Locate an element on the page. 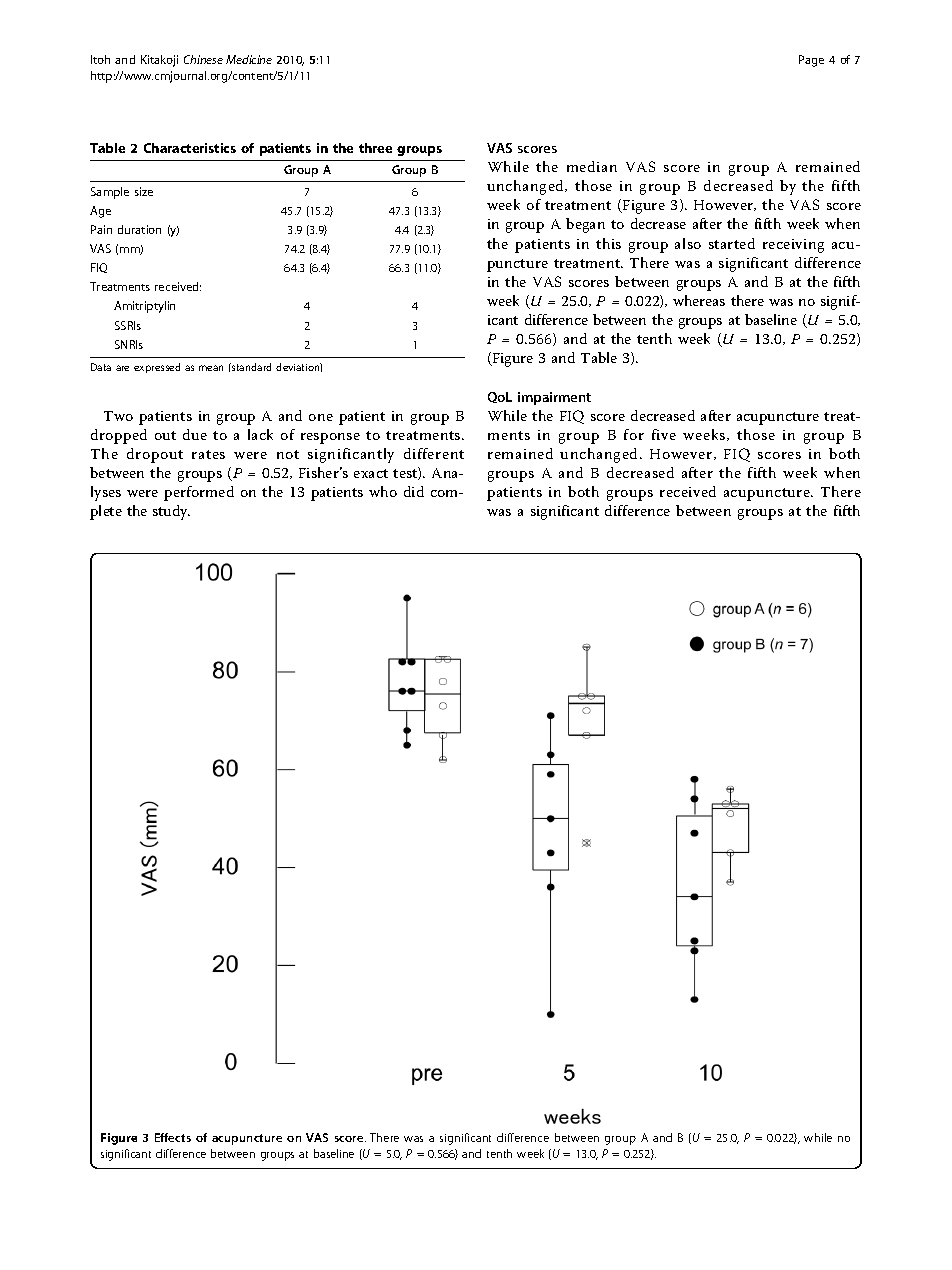 Image resolution: width=952 pixels, height=1270 pixels. exact is located at coordinates (371, 473).
